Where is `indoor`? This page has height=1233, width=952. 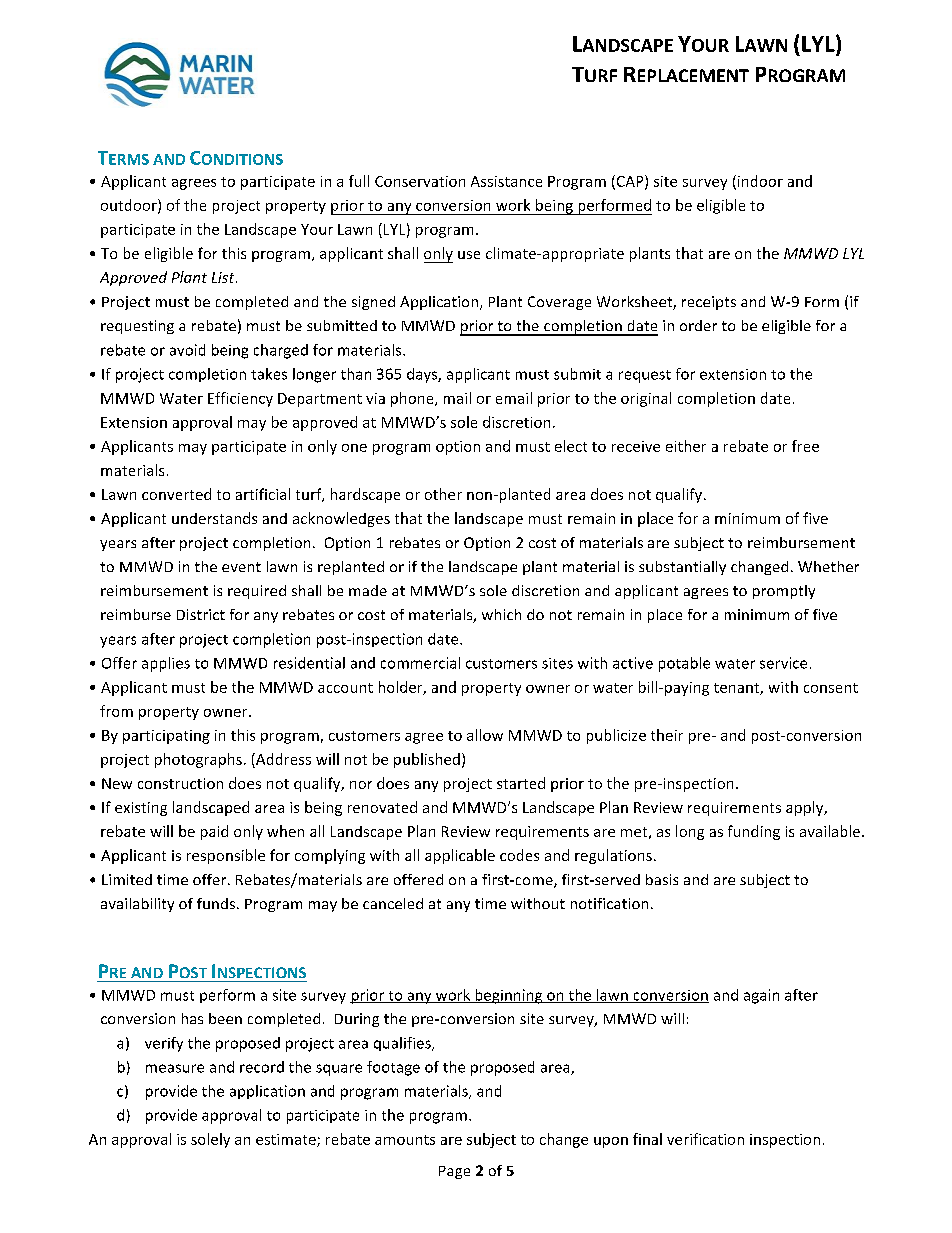 indoor is located at coordinates (759, 182).
